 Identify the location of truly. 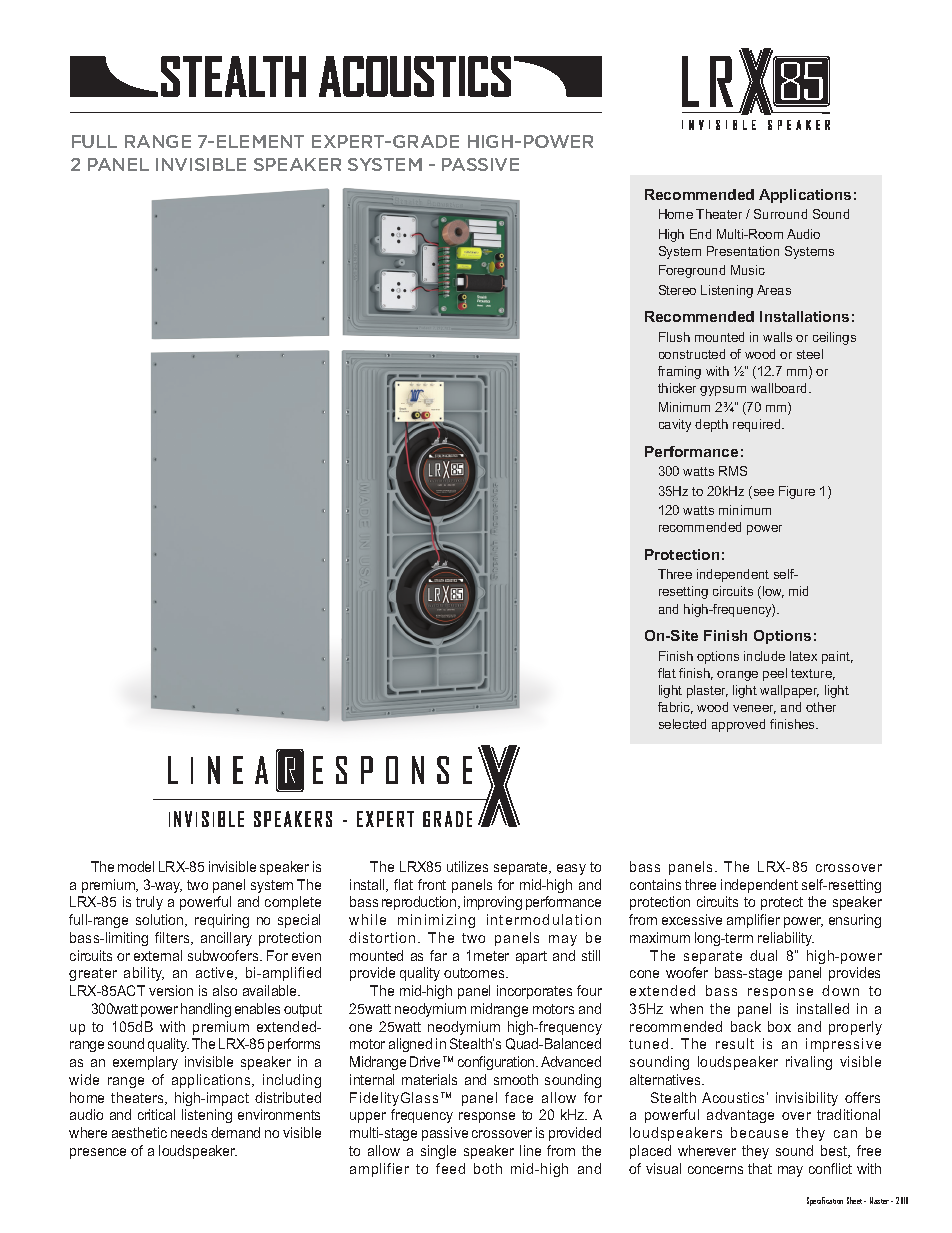
(149, 903).
